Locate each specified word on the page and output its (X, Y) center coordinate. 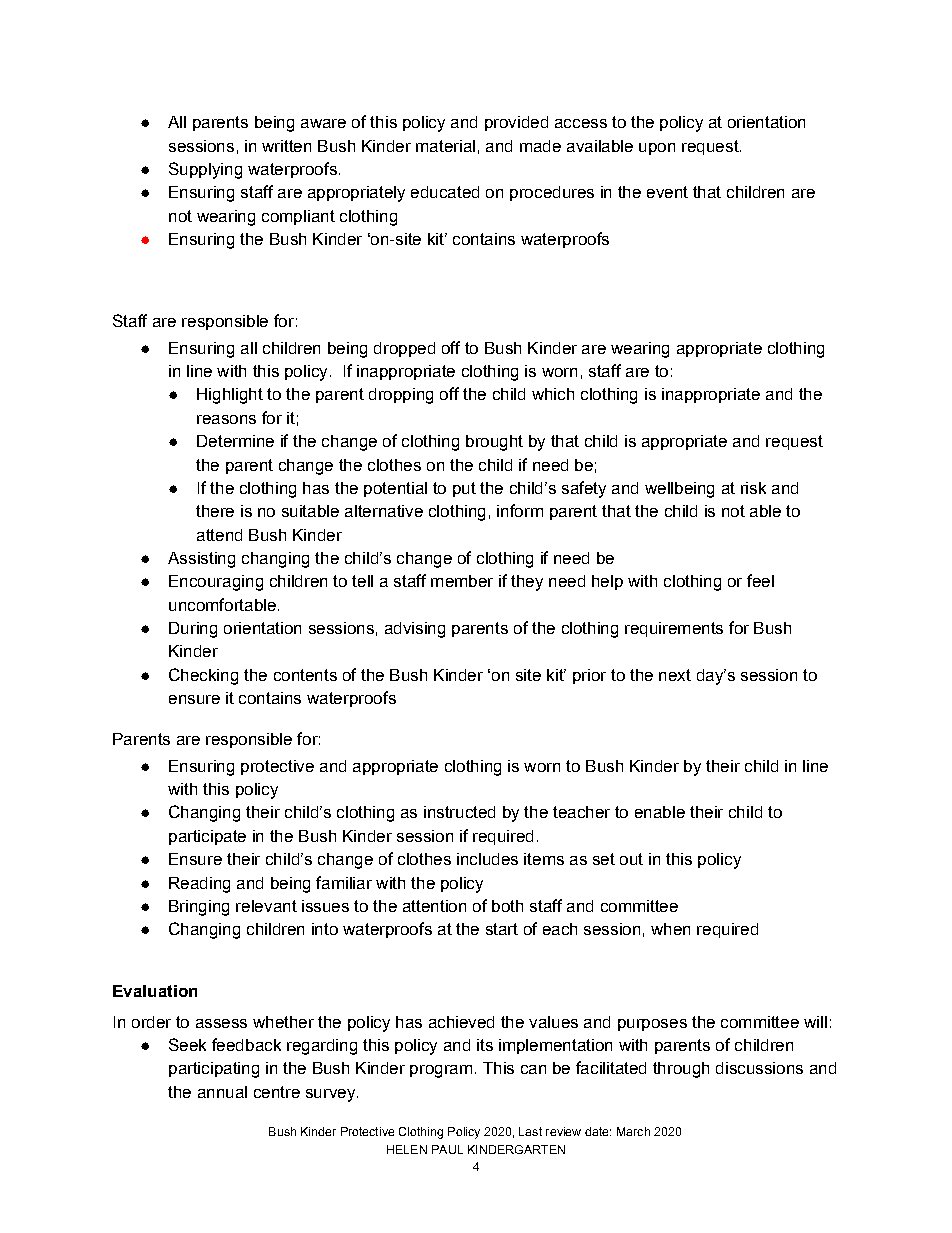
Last (530, 1131)
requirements (674, 629)
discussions (759, 1068)
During (193, 630)
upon (657, 149)
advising (415, 630)
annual (222, 1092)
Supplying (205, 170)
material (445, 146)
